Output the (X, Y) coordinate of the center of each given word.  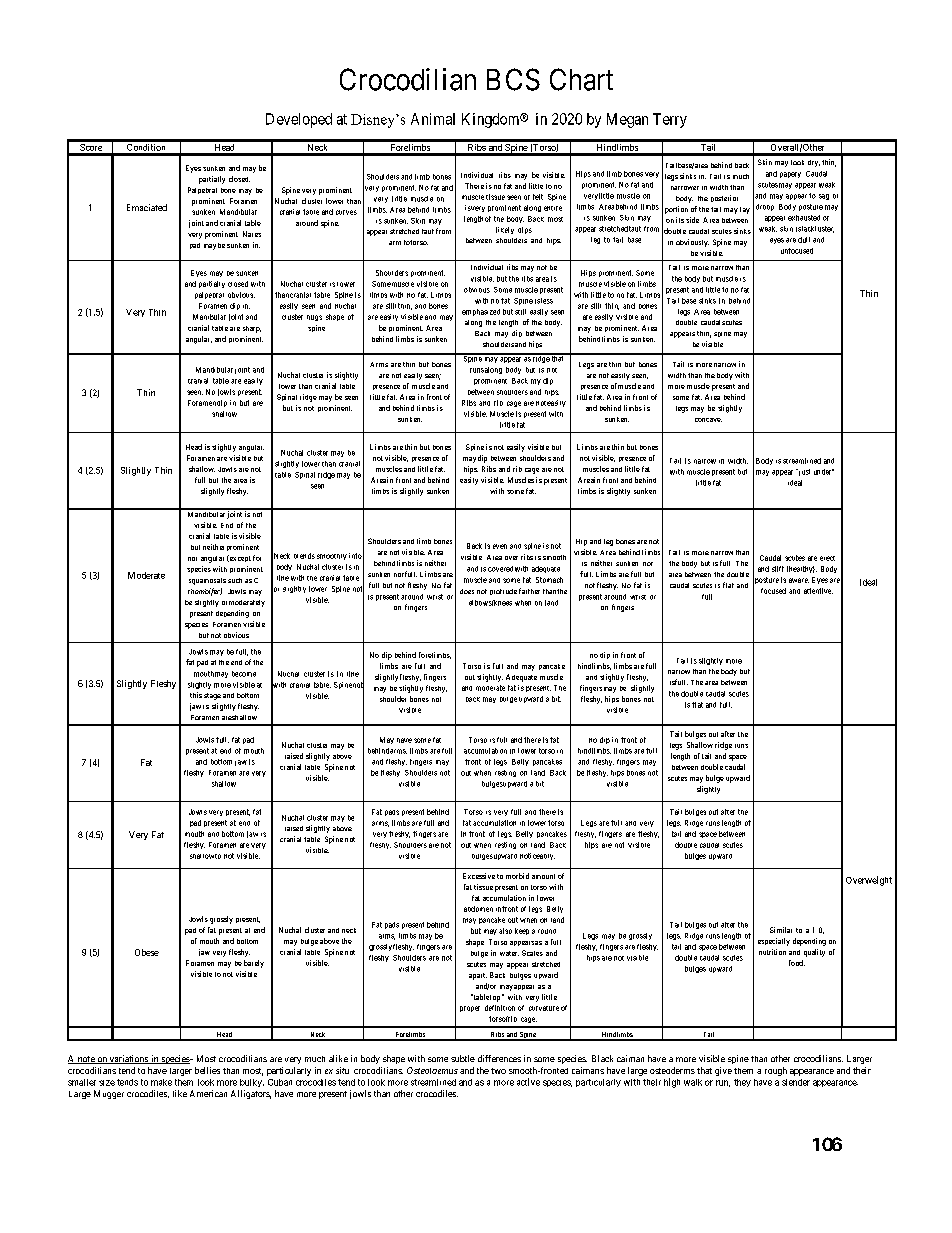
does (467, 591)
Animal (433, 119)
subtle (463, 1058)
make (161, 1082)
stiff (778, 569)
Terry (670, 120)
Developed (299, 120)
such (235, 580)
